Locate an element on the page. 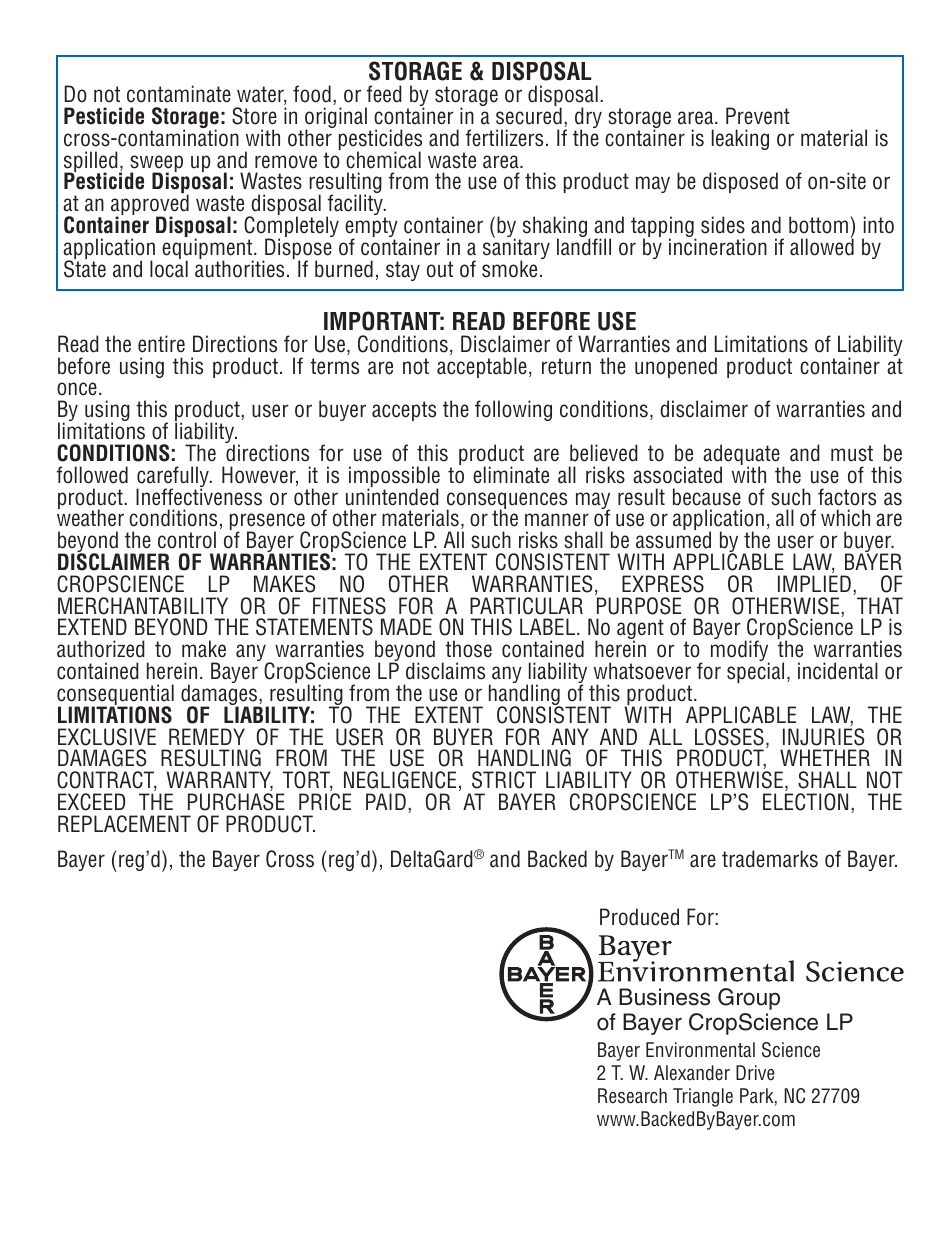  SPECIAL is located at coordinates (755, 672).
